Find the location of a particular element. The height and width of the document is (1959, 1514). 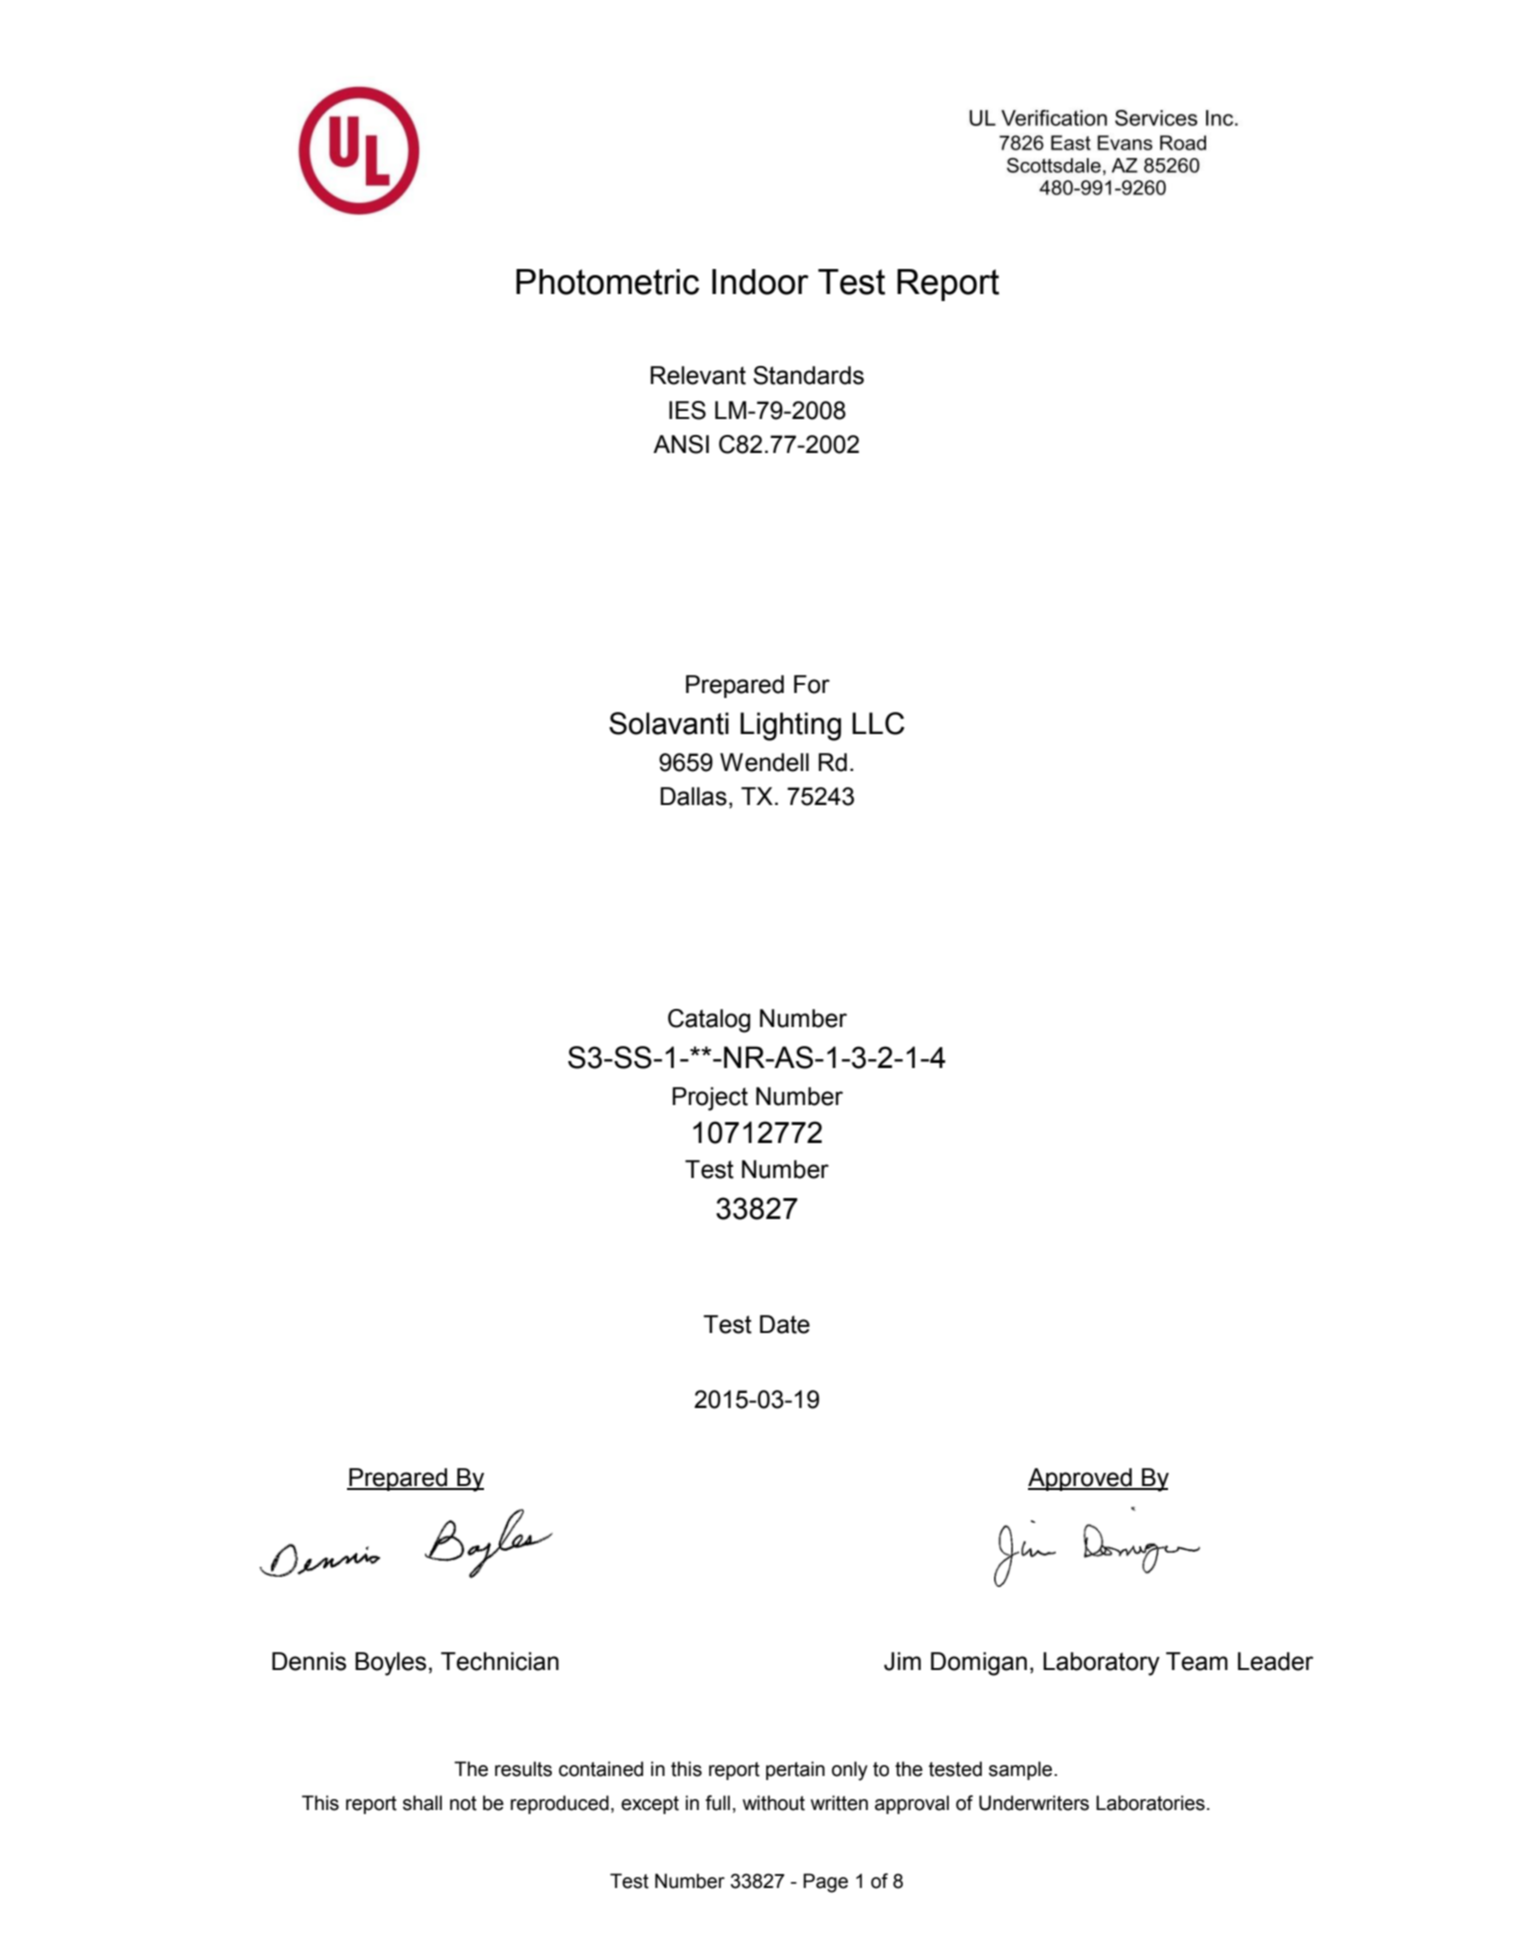

Photometric is located at coordinates (607, 282).
